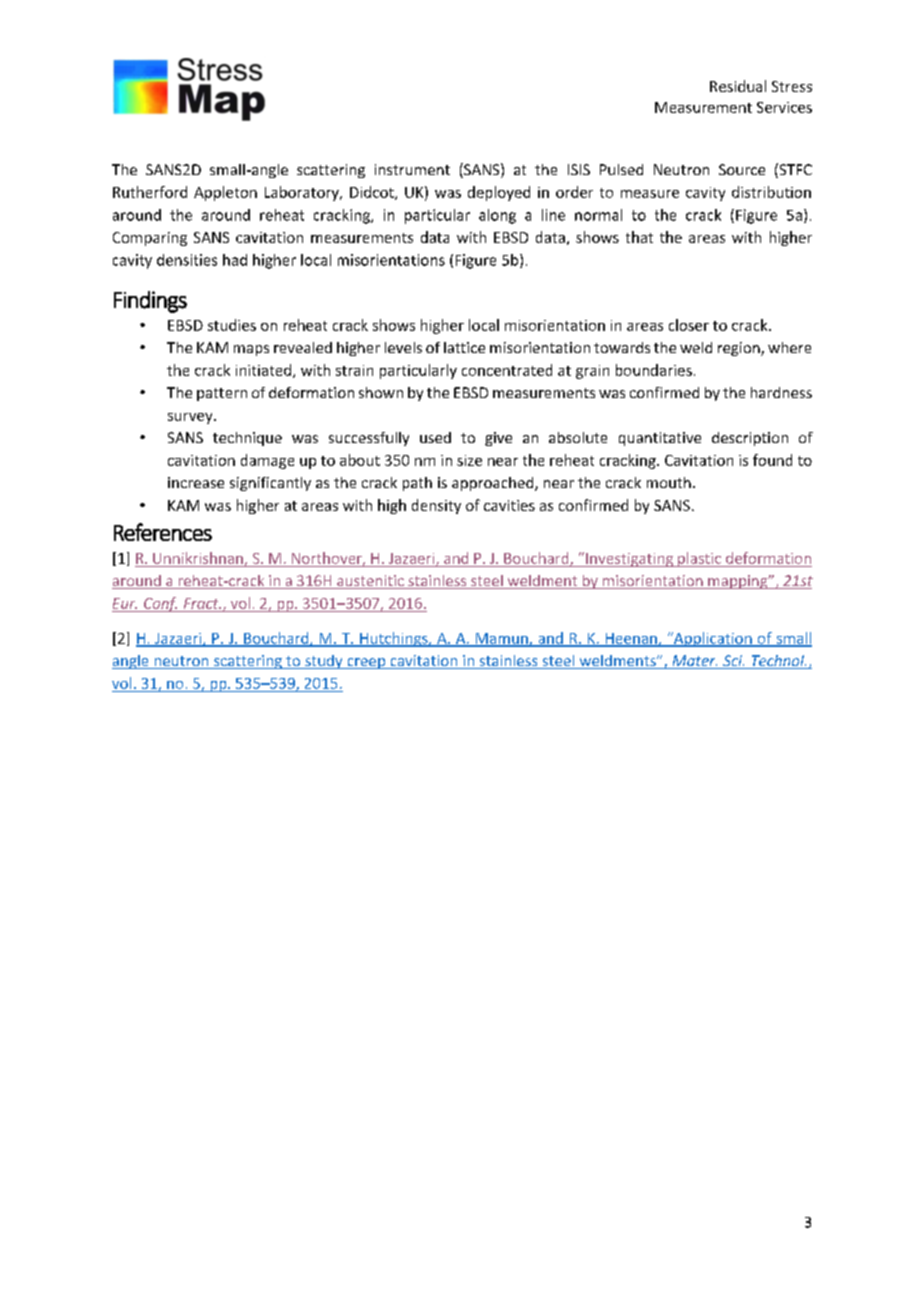 This image has height=1308, width=924. Describe the element at coordinates (324, 662) in the image. I see `study` at that location.
